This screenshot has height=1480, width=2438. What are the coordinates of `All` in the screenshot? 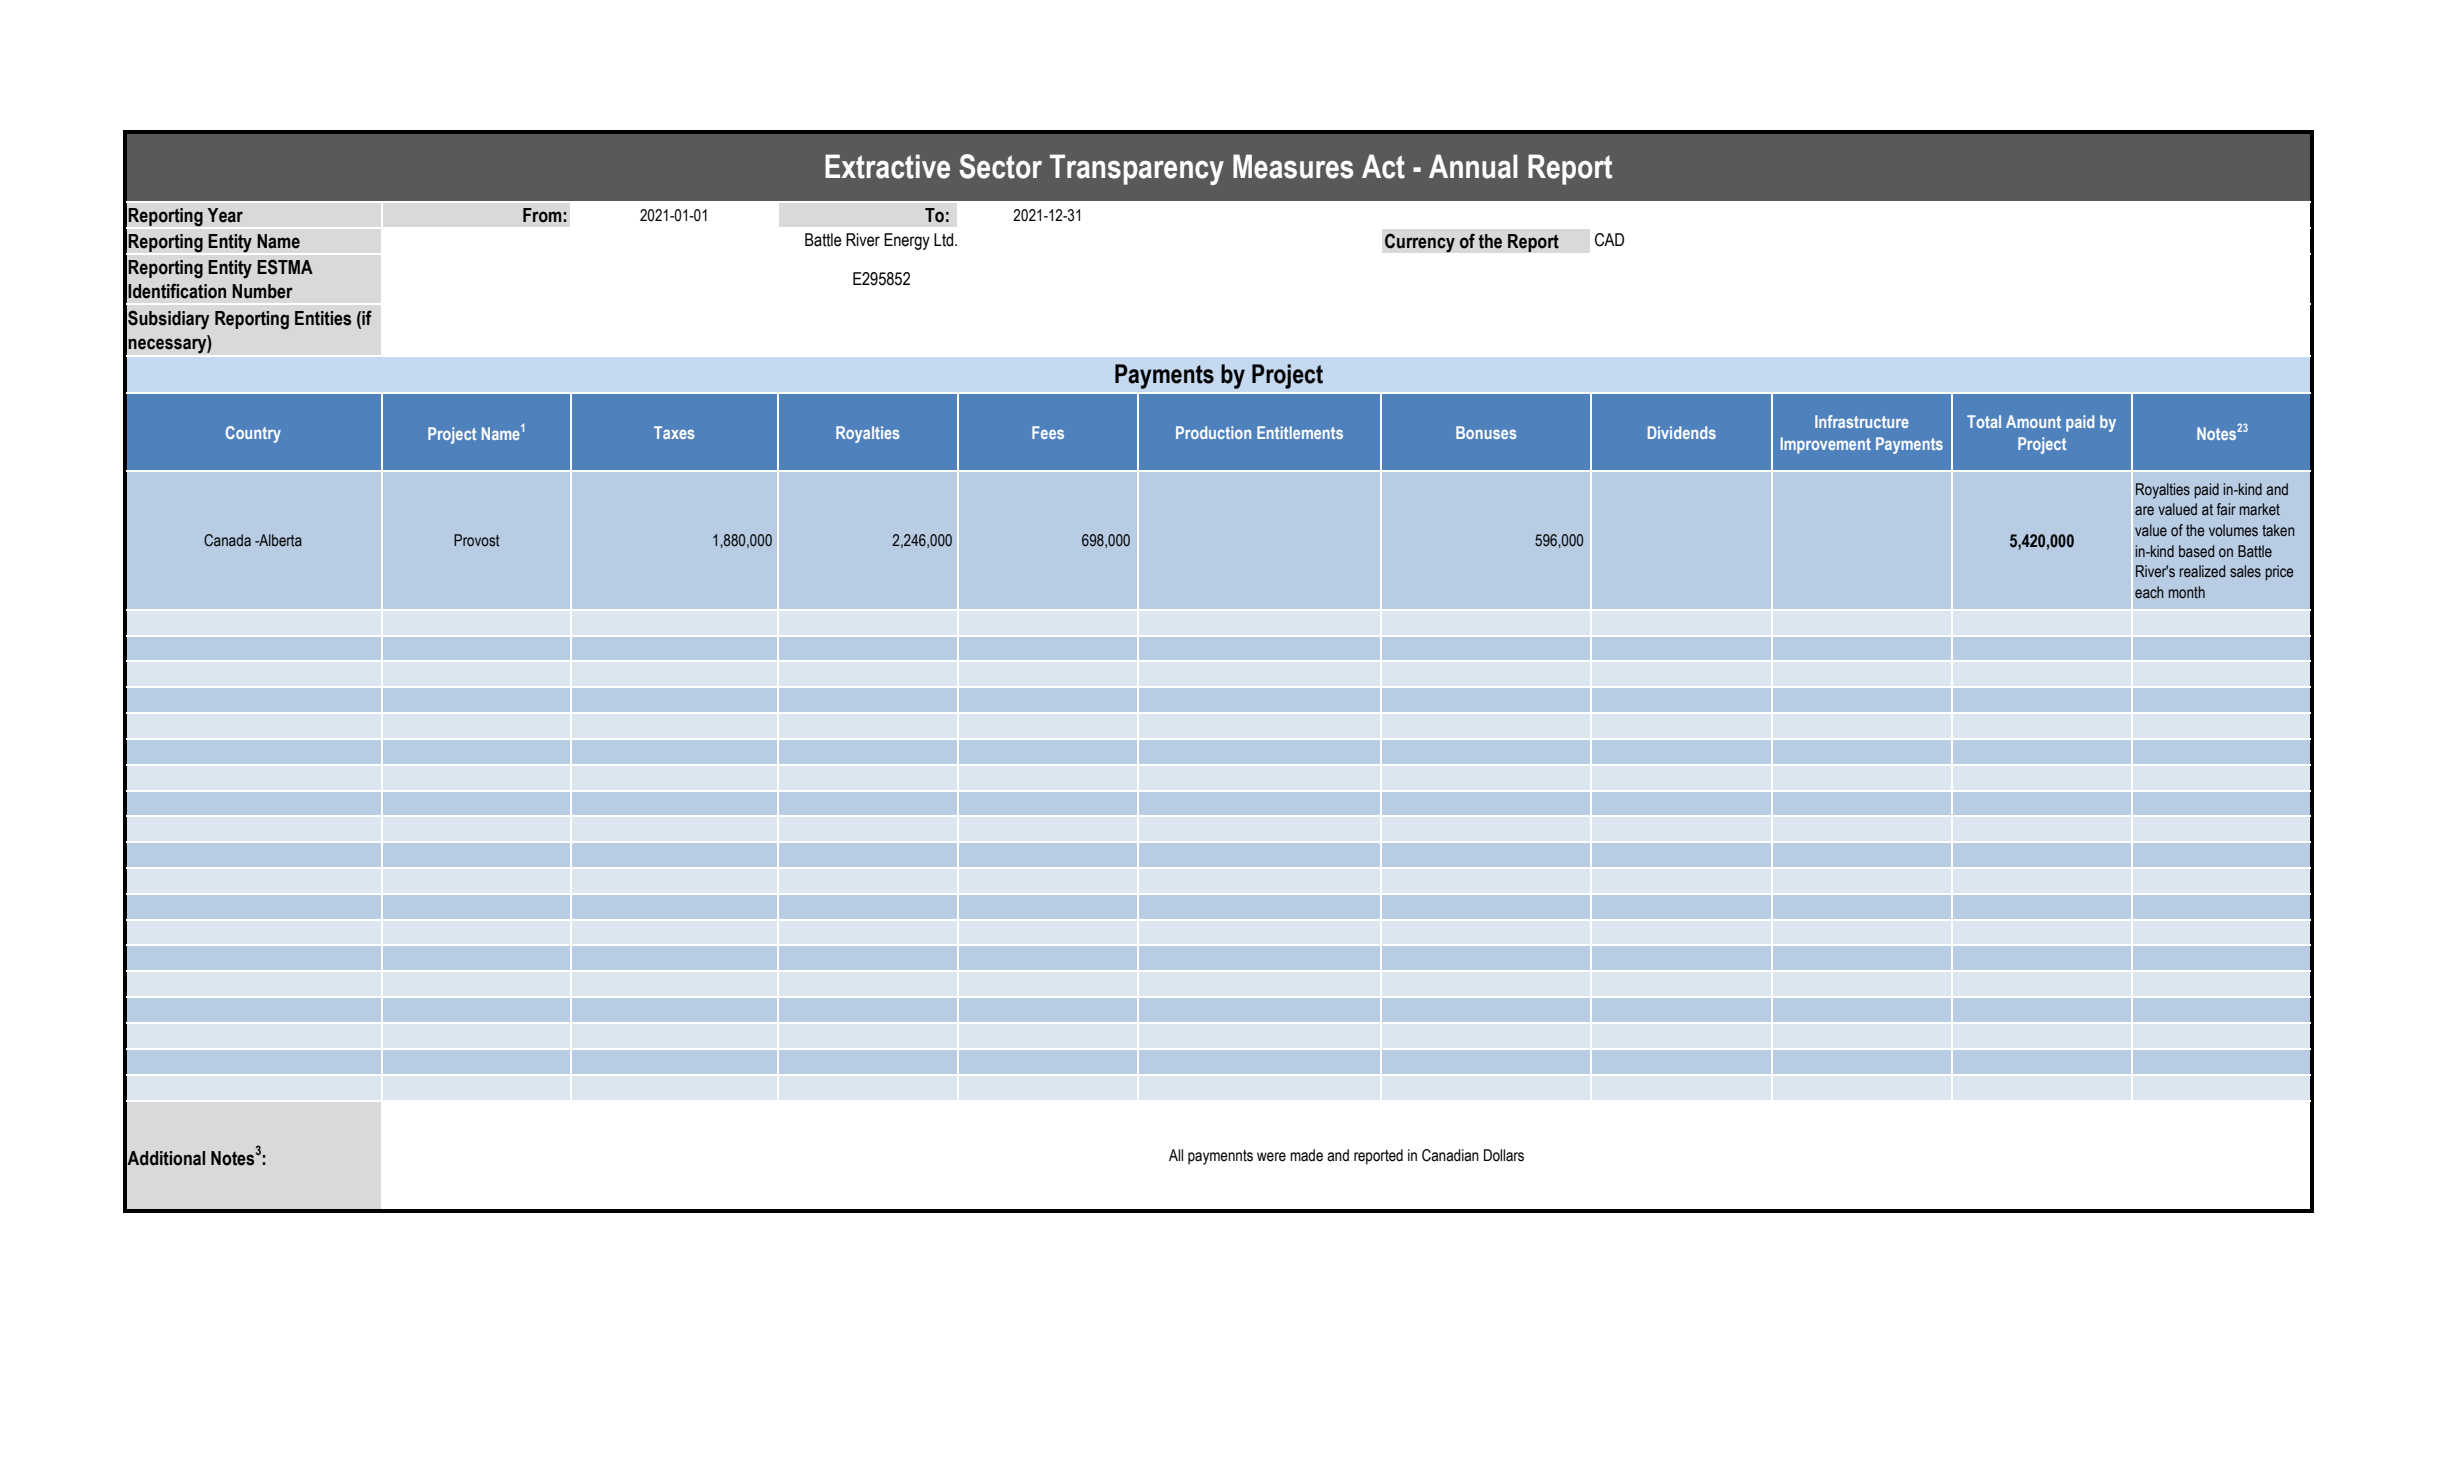 It's located at (1176, 1155).
